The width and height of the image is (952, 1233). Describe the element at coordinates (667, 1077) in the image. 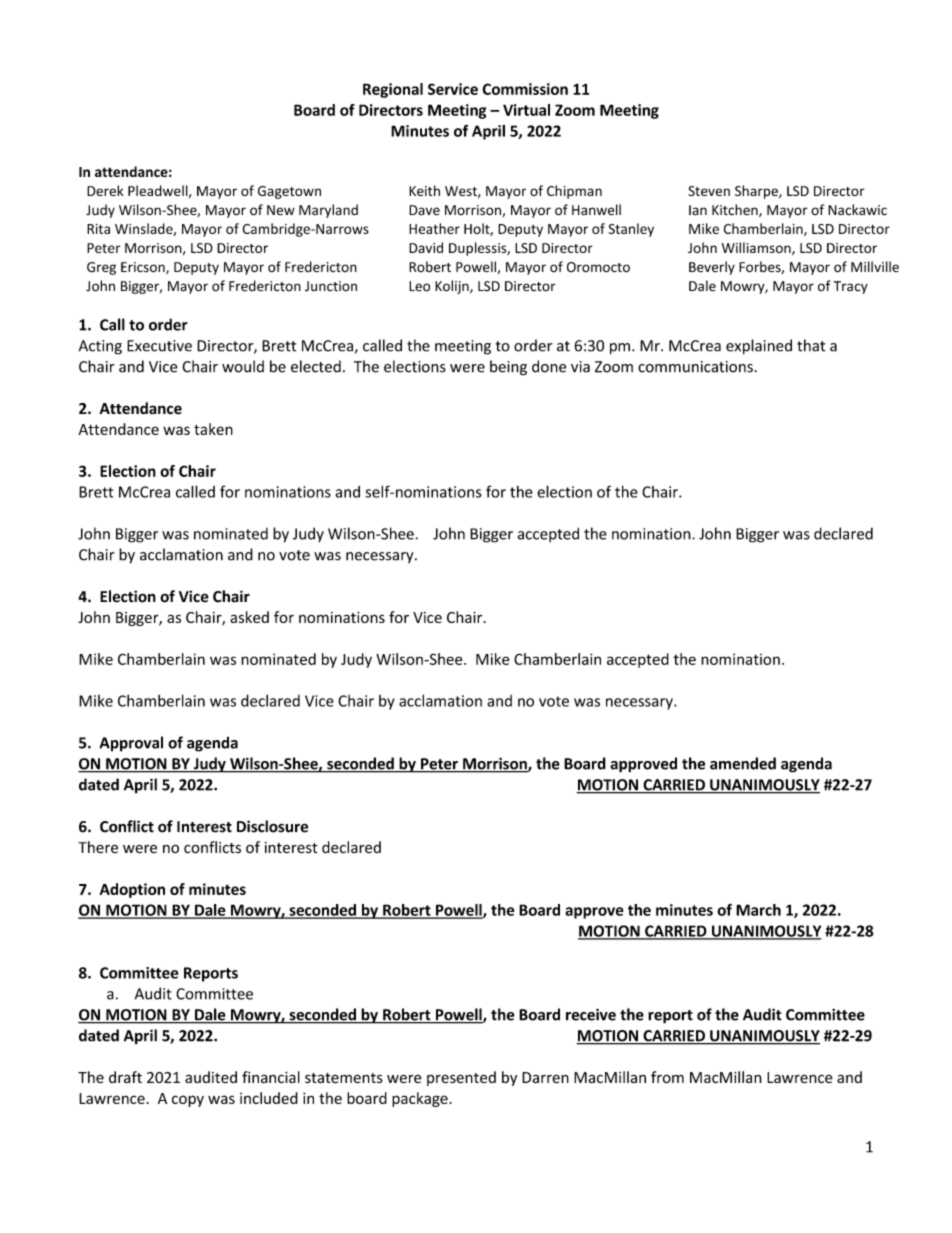

I see `from` at that location.
